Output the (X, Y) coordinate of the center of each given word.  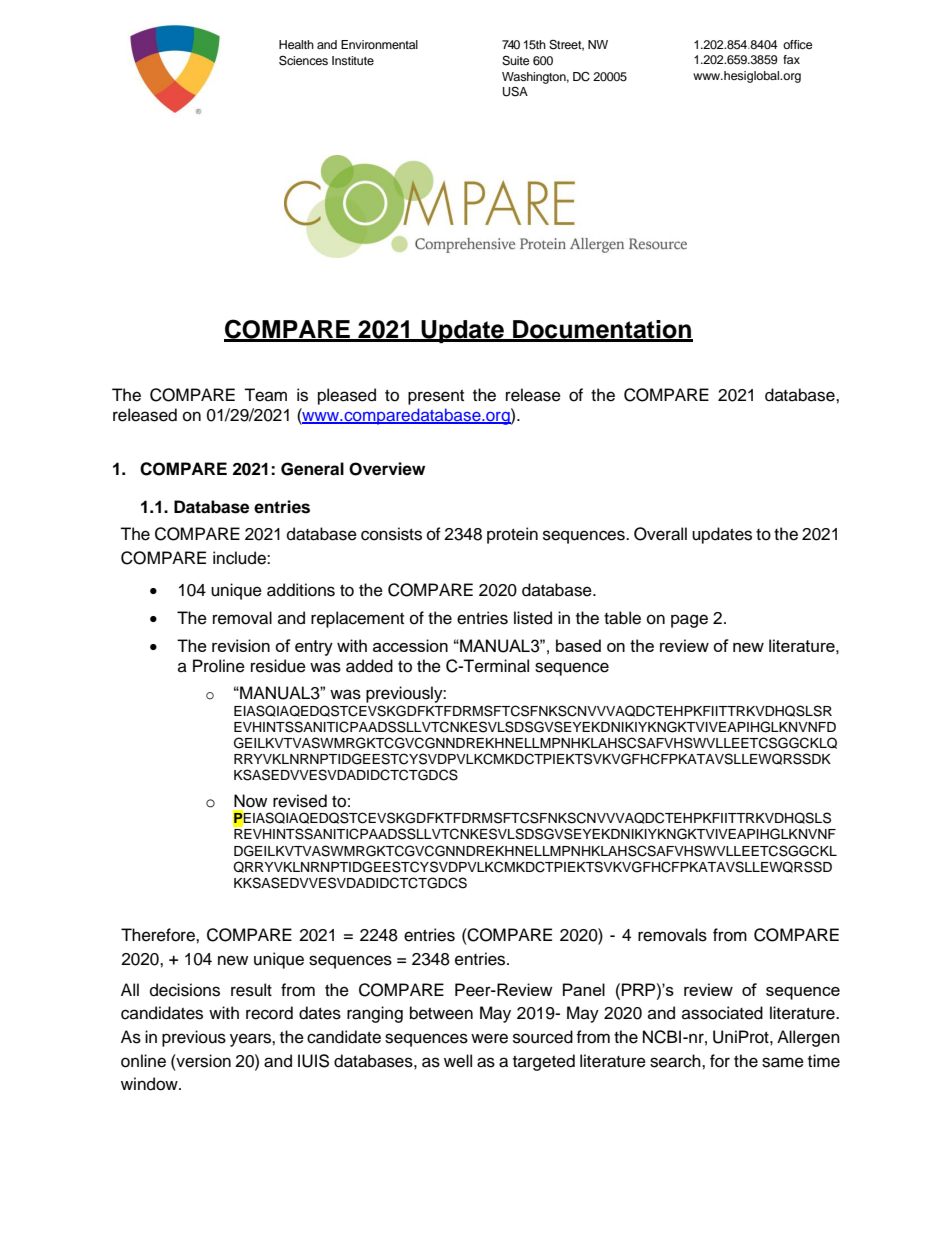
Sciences (303, 60)
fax (791, 59)
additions (301, 590)
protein (512, 535)
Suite (516, 61)
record (269, 1013)
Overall (660, 534)
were (489, 1038)
